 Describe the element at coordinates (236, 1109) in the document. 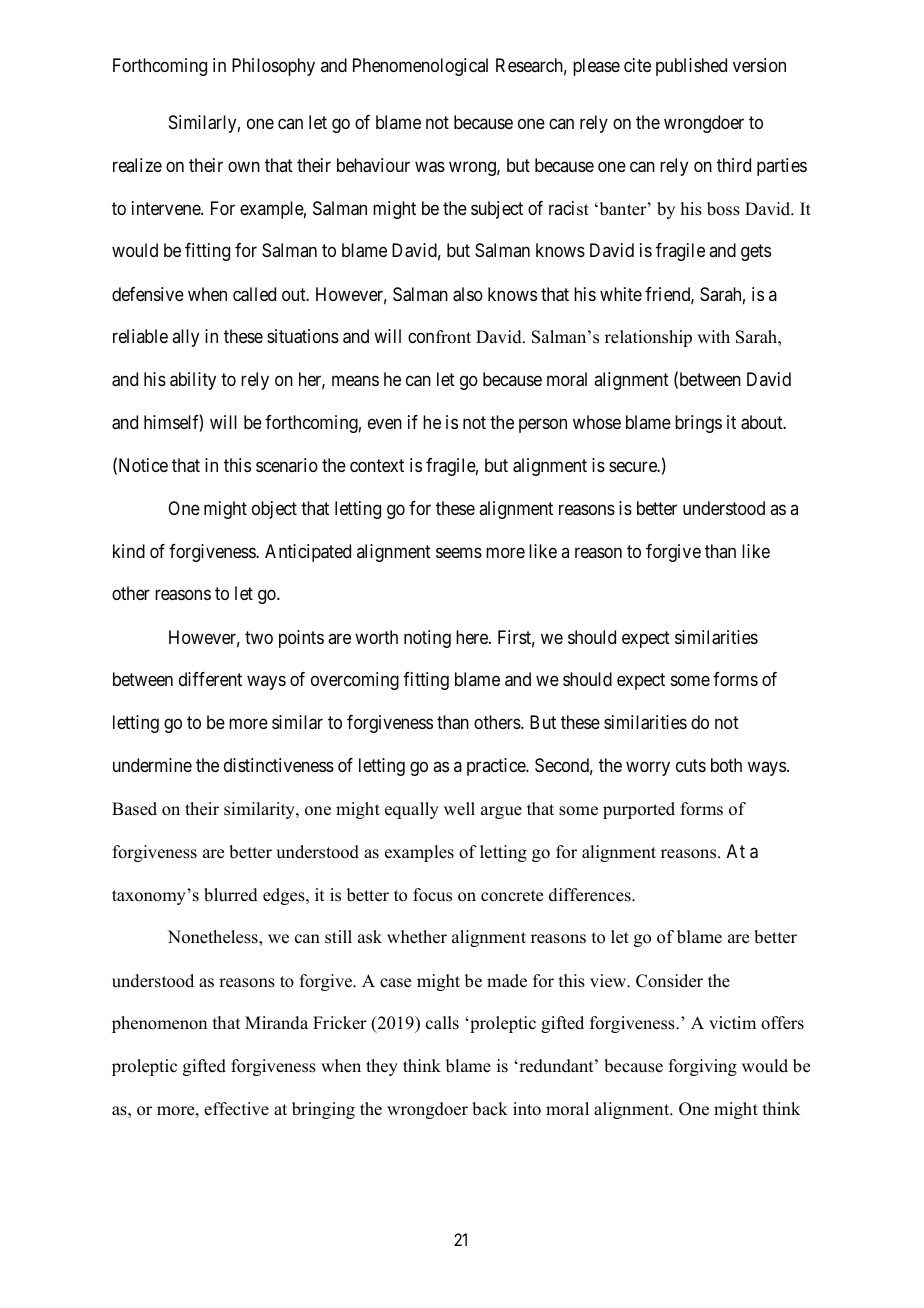

I see `effective` at that location.
